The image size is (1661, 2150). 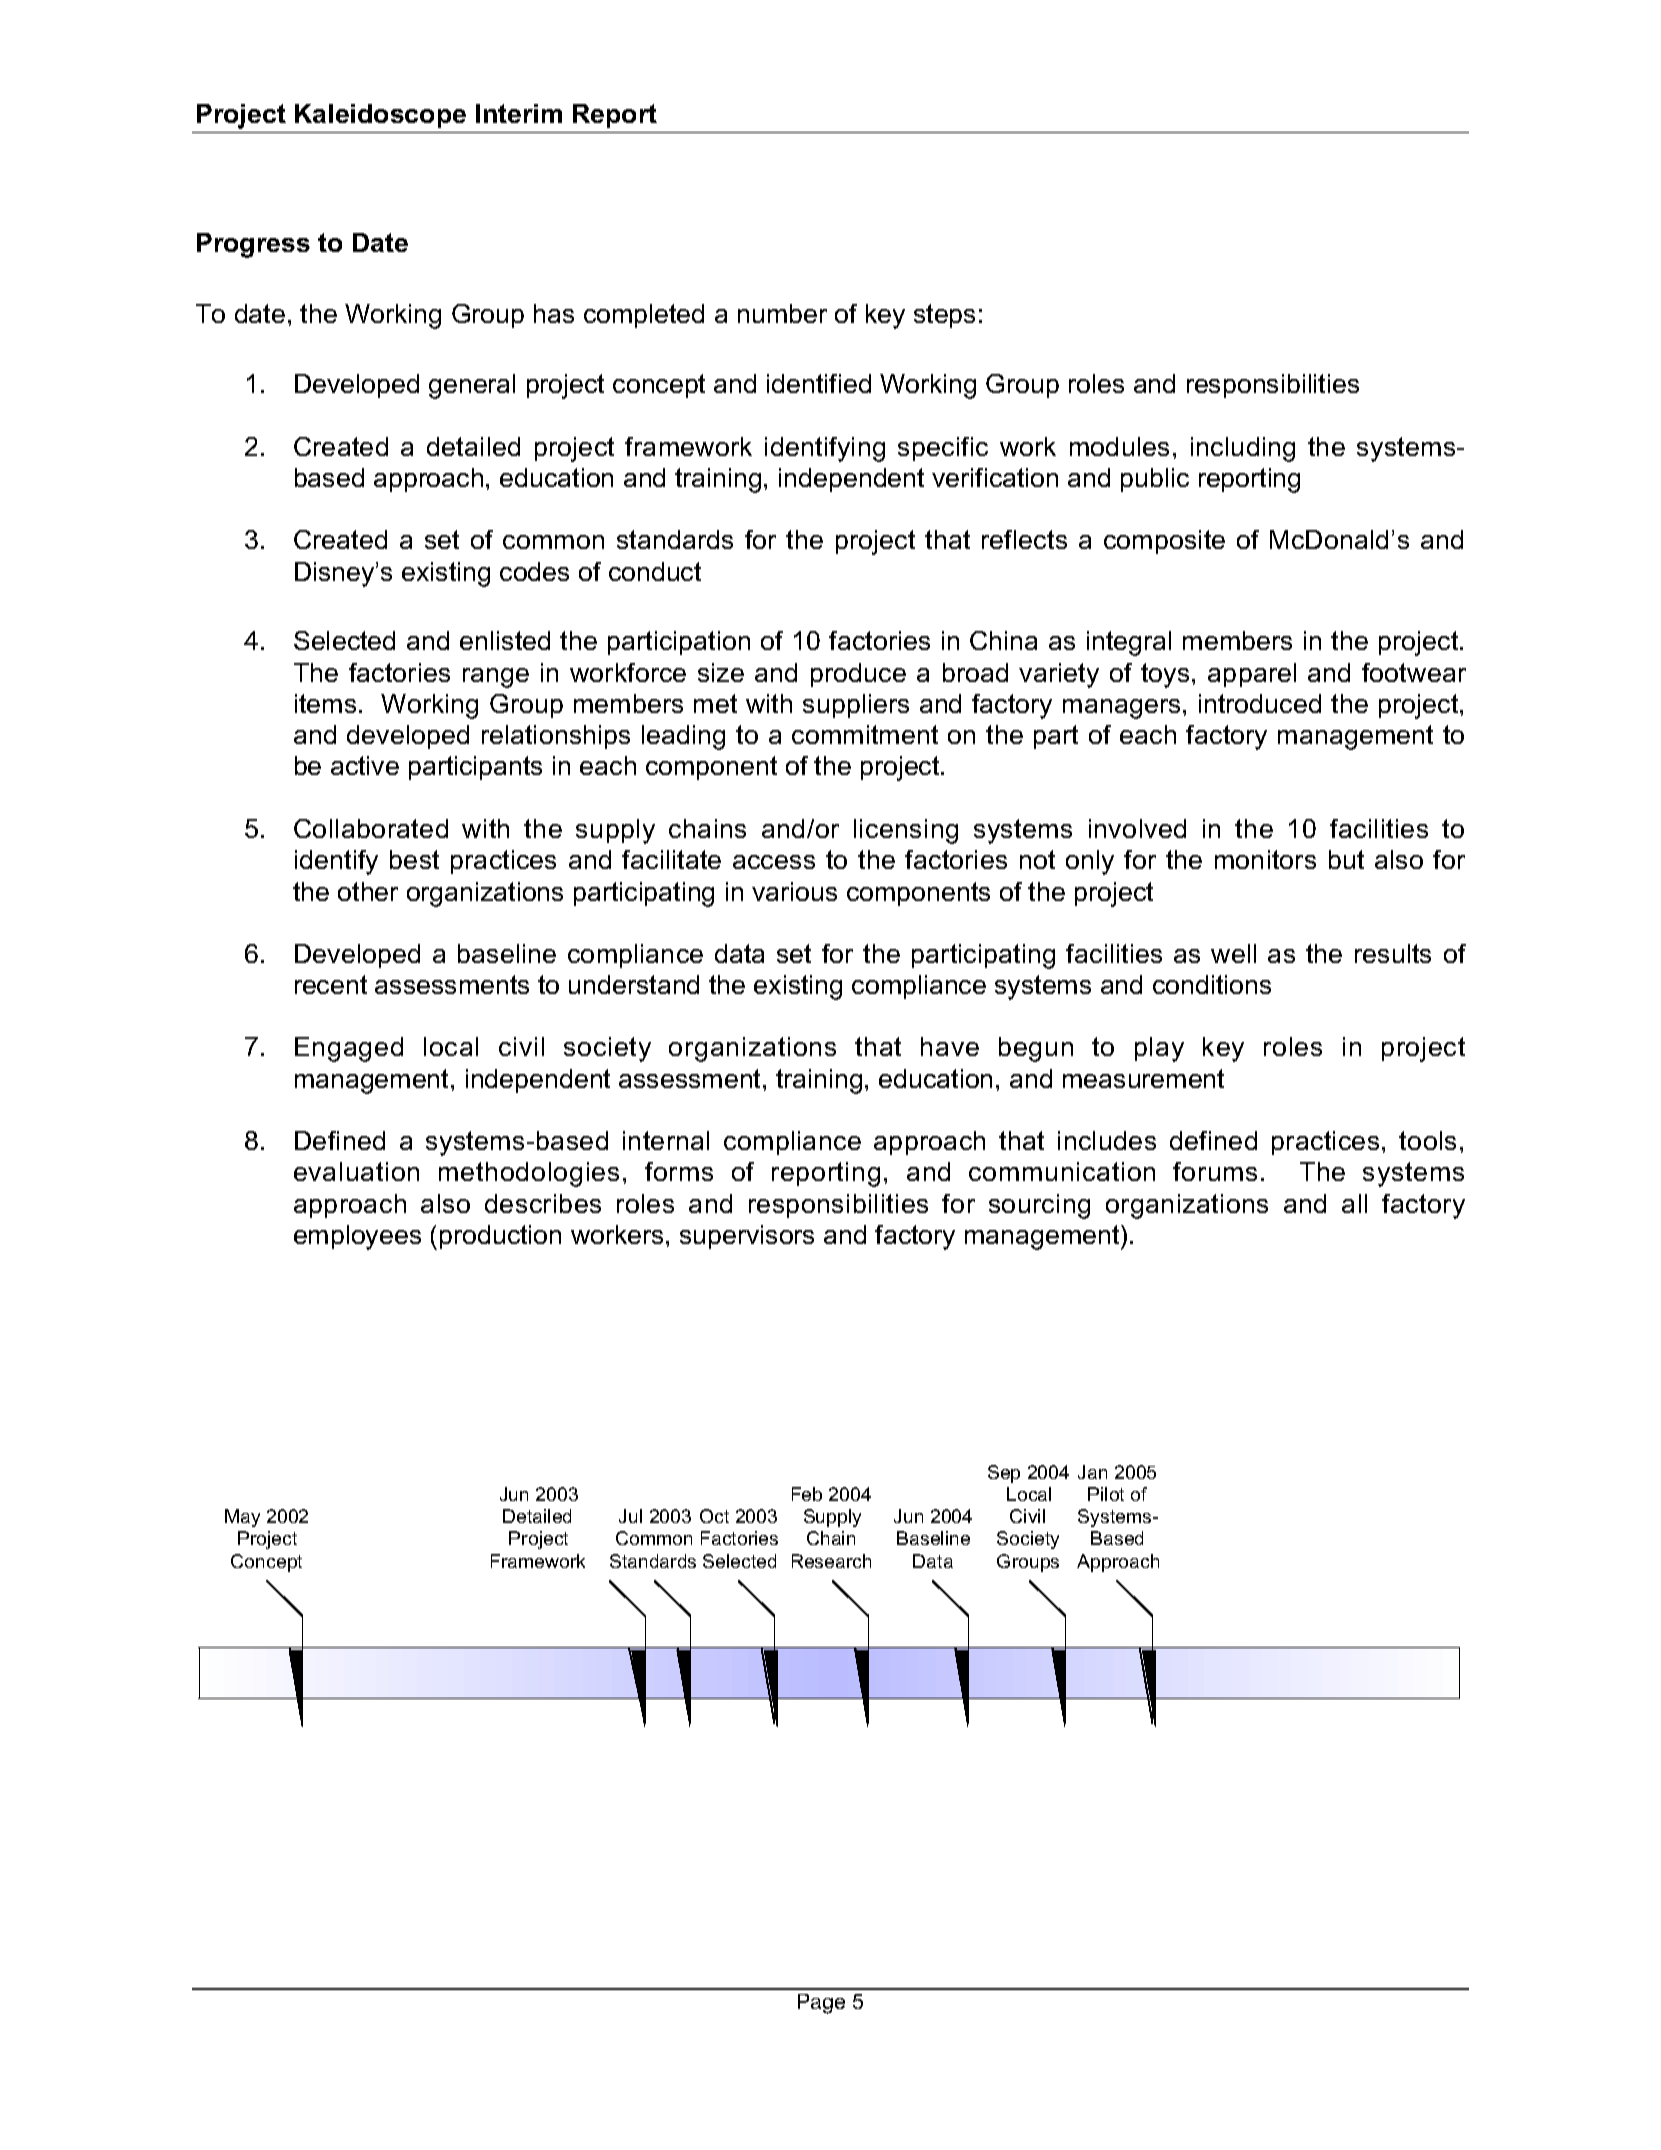 What do you see at coordinates (821, 2004) in the screenshot?
I see `Page` at bounding box center [821, 2004].
